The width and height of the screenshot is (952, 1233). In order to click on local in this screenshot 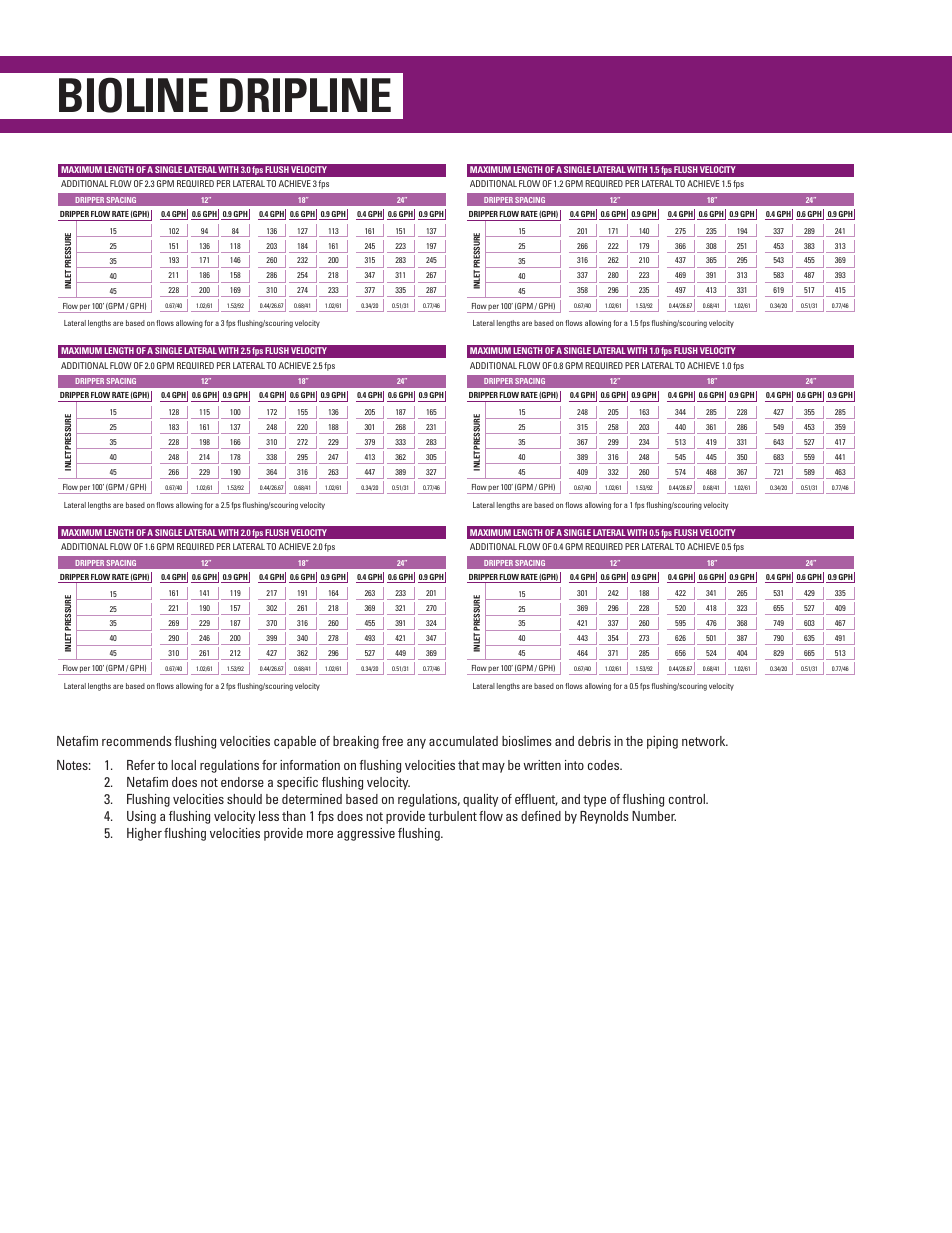, I will do `click(183, 765)`.
